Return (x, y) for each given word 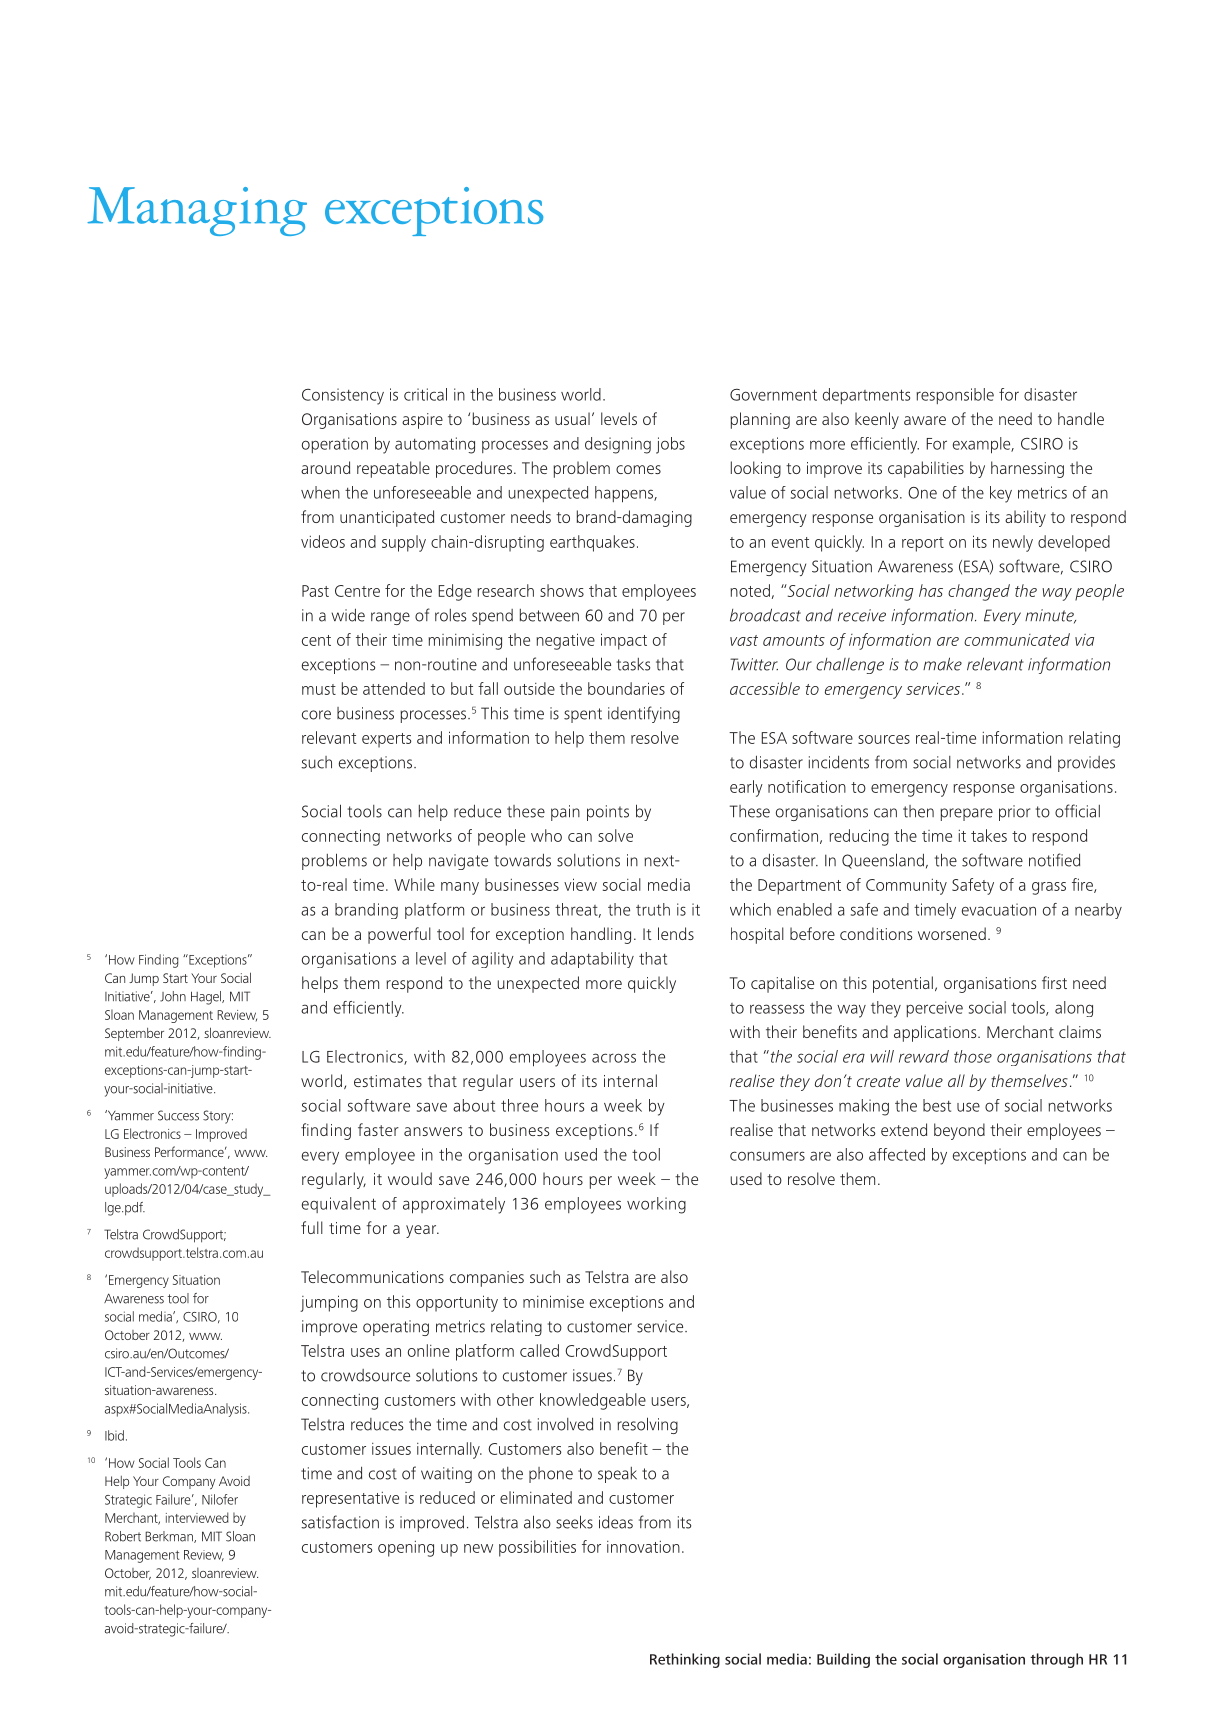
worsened (952, 933)
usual (572, 418)
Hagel (207, 998)
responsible (955, 396)
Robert (123, 1536)
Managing (197, 211)
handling (601, 935)
